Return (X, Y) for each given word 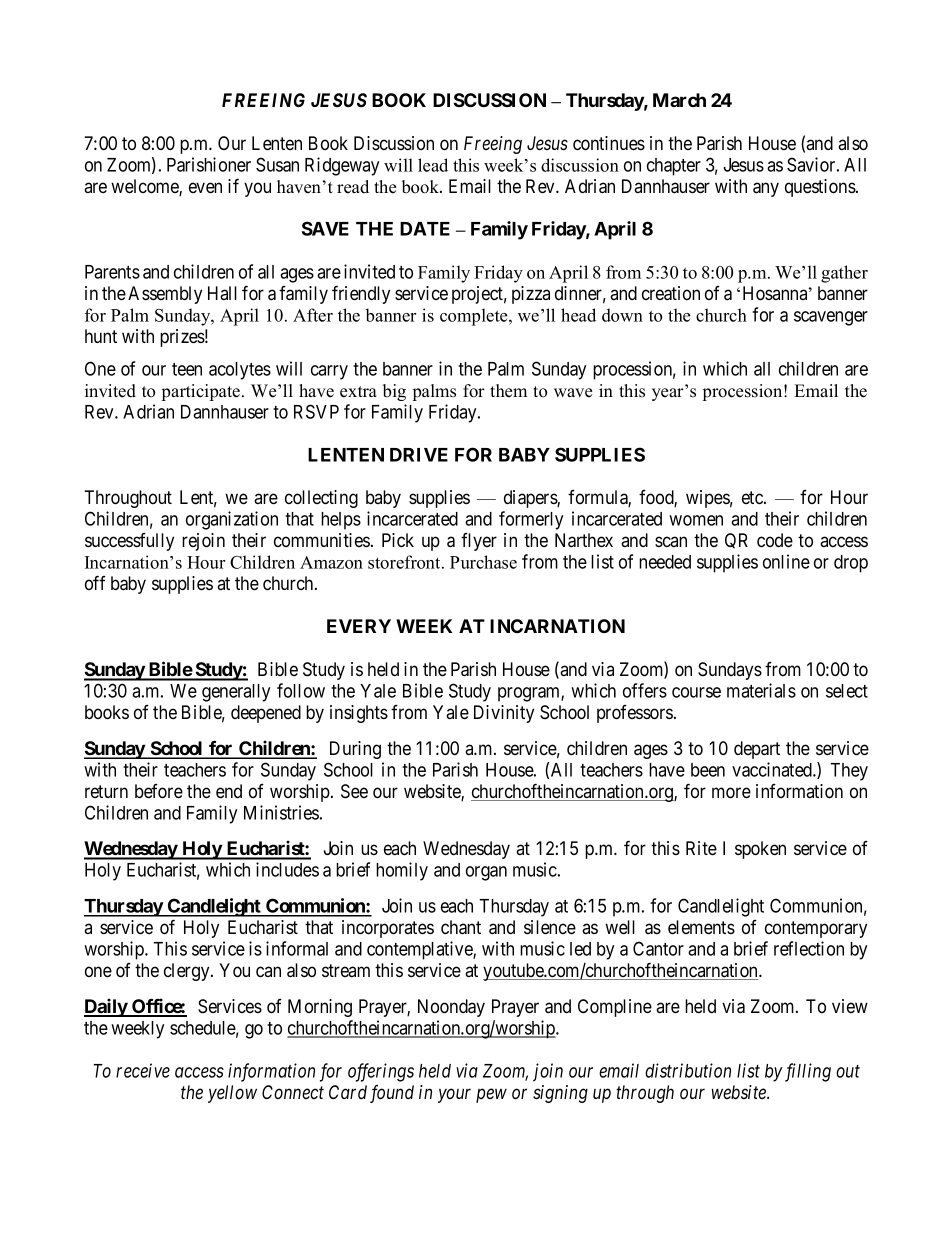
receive (143, 1070)
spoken (760, 850)
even (205, 187)
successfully (129, 542)
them (508, 391)
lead (433, 165)
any (766, 189)
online (786, 561)
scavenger (831, 318)
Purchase (483, 562)
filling (806, 1072)
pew (491, 1095)
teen (187, 369)
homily (402, 871)
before (159, 791)
